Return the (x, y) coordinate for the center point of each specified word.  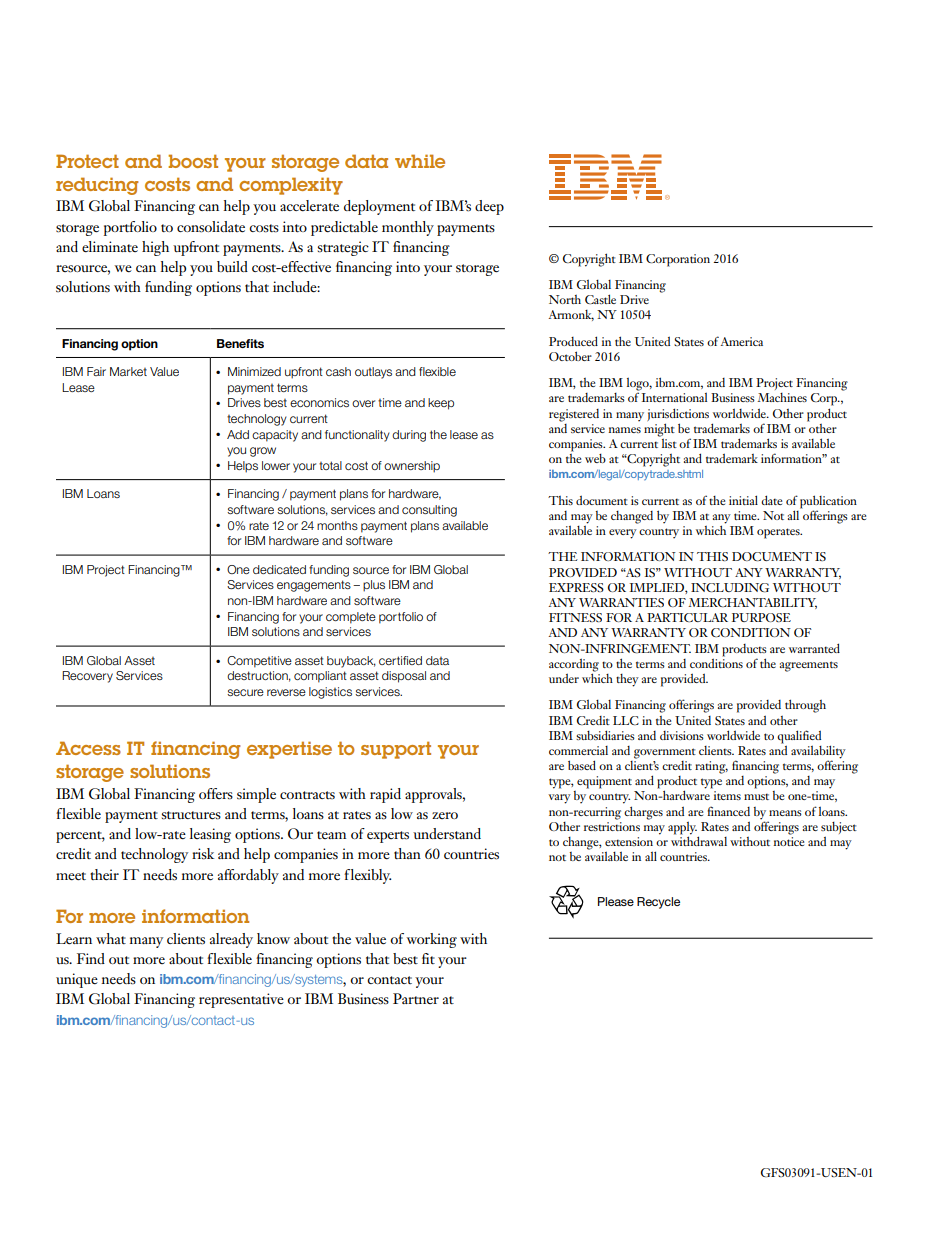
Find (91, 958)
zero (445, 815)
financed (729, 811)
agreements (809, 666)
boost (193, 161)
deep (489, 207)
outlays (373, 373)
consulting (429, 511)
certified (400, 660)
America (742, 341)
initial (743, 500)
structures (191, 815)
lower (276, 465)
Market (128, 371)
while (420, 161)
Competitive (259, 662)
